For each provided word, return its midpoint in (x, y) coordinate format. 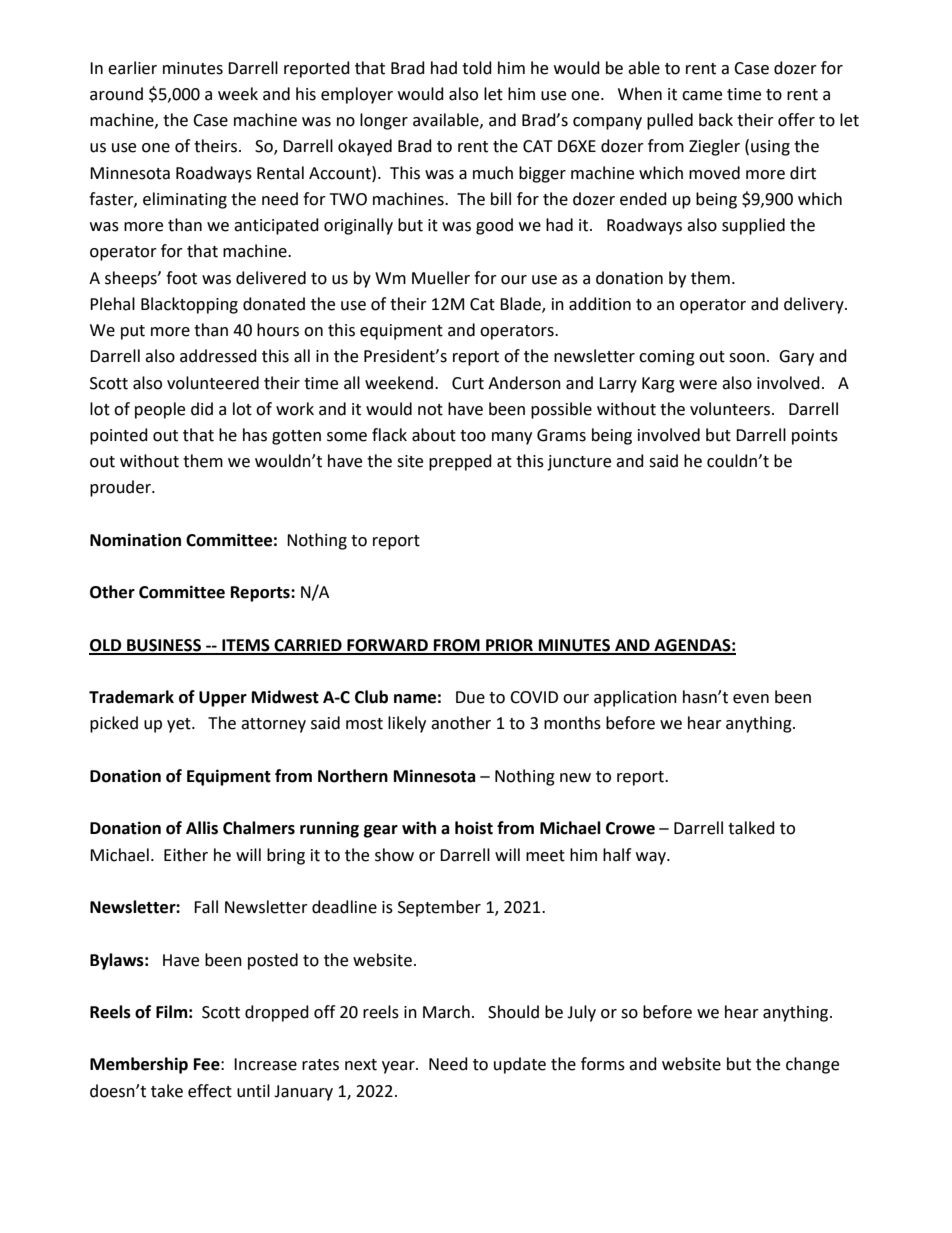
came (702, 96)
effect (210, 1091)
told (477, 68)
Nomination (135, 540)
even (751, 699)
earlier (132, 68)
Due (470, 697)
